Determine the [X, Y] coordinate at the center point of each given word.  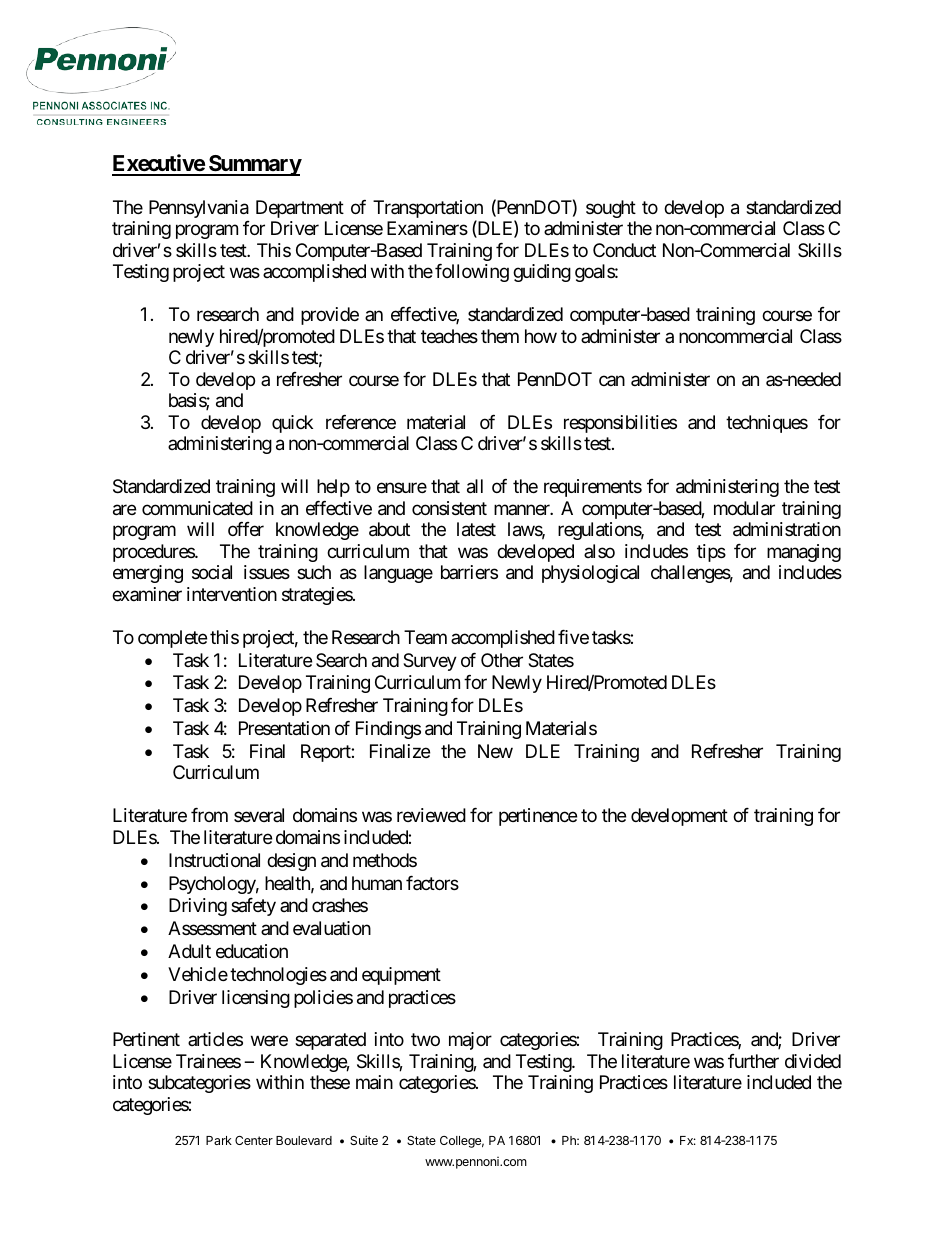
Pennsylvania [199, 209]
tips [711, 553]
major [470, 1041]
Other [502, 660]
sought [611, 209]
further [753, 1061]
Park [219, 1140]
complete [172, 639]
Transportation [428, 210]
